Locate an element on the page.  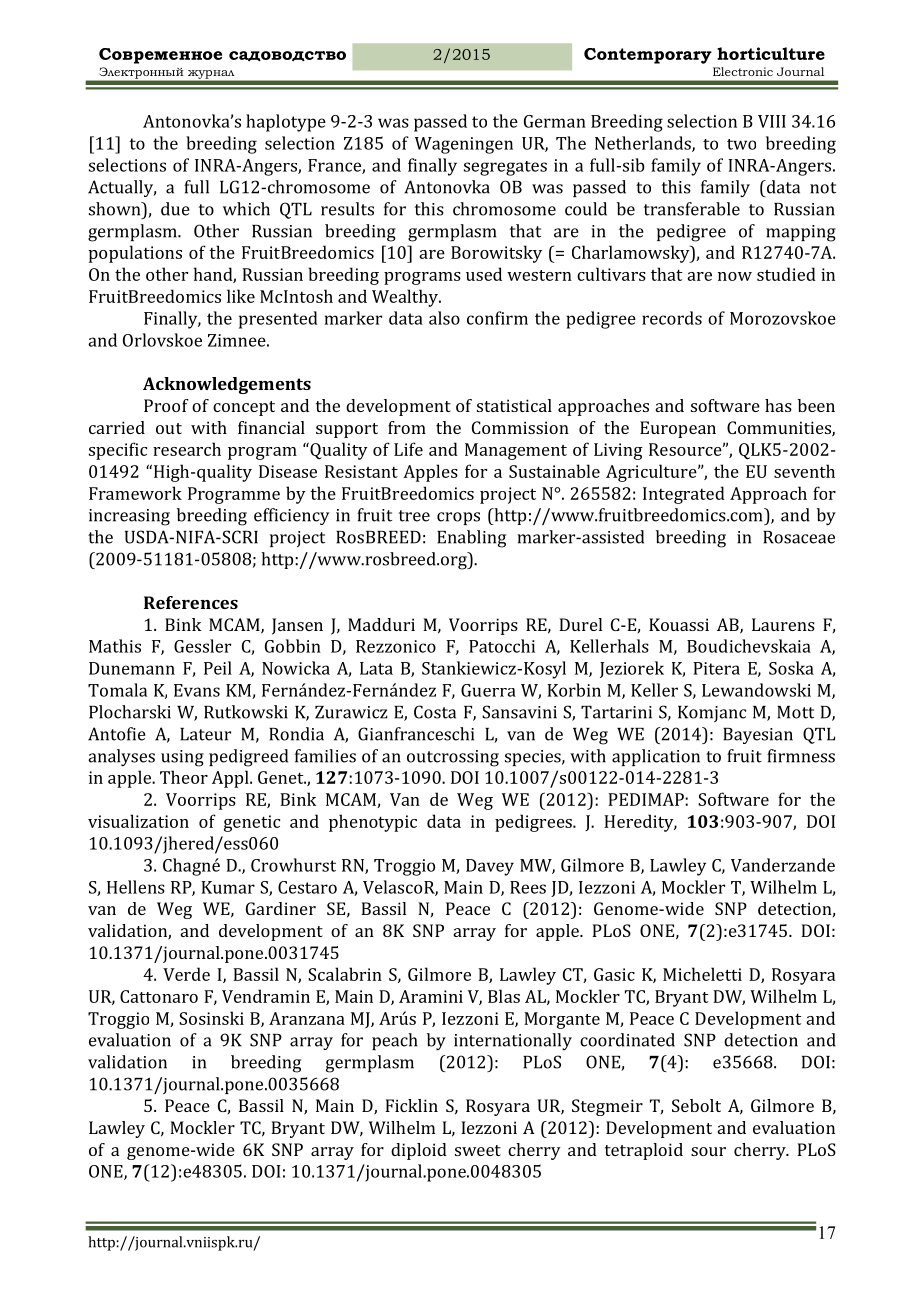
Kumar is located at coordinates (228, 887).
